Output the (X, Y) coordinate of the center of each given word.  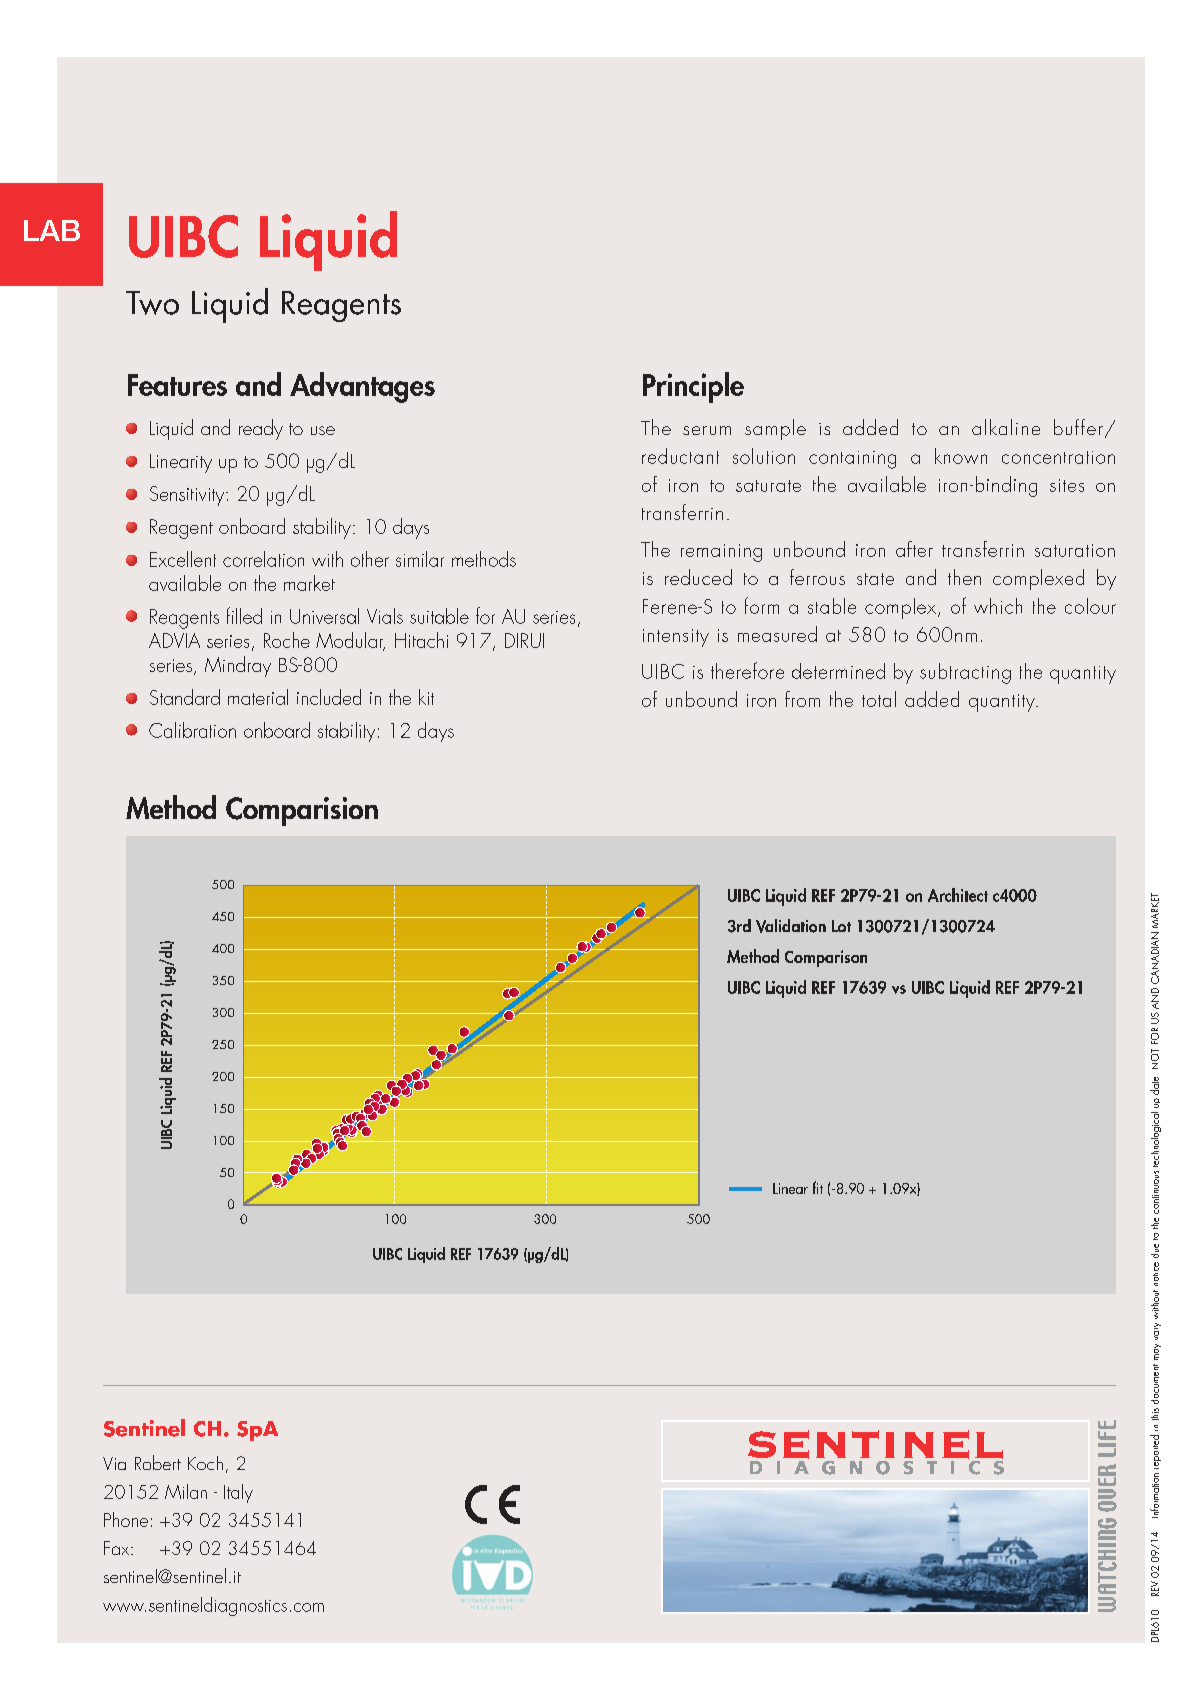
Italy (238, 1493)
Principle (693, 387)
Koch (205, 1463)
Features (177, 385)
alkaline (1006, 427)
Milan (186, 1491)
